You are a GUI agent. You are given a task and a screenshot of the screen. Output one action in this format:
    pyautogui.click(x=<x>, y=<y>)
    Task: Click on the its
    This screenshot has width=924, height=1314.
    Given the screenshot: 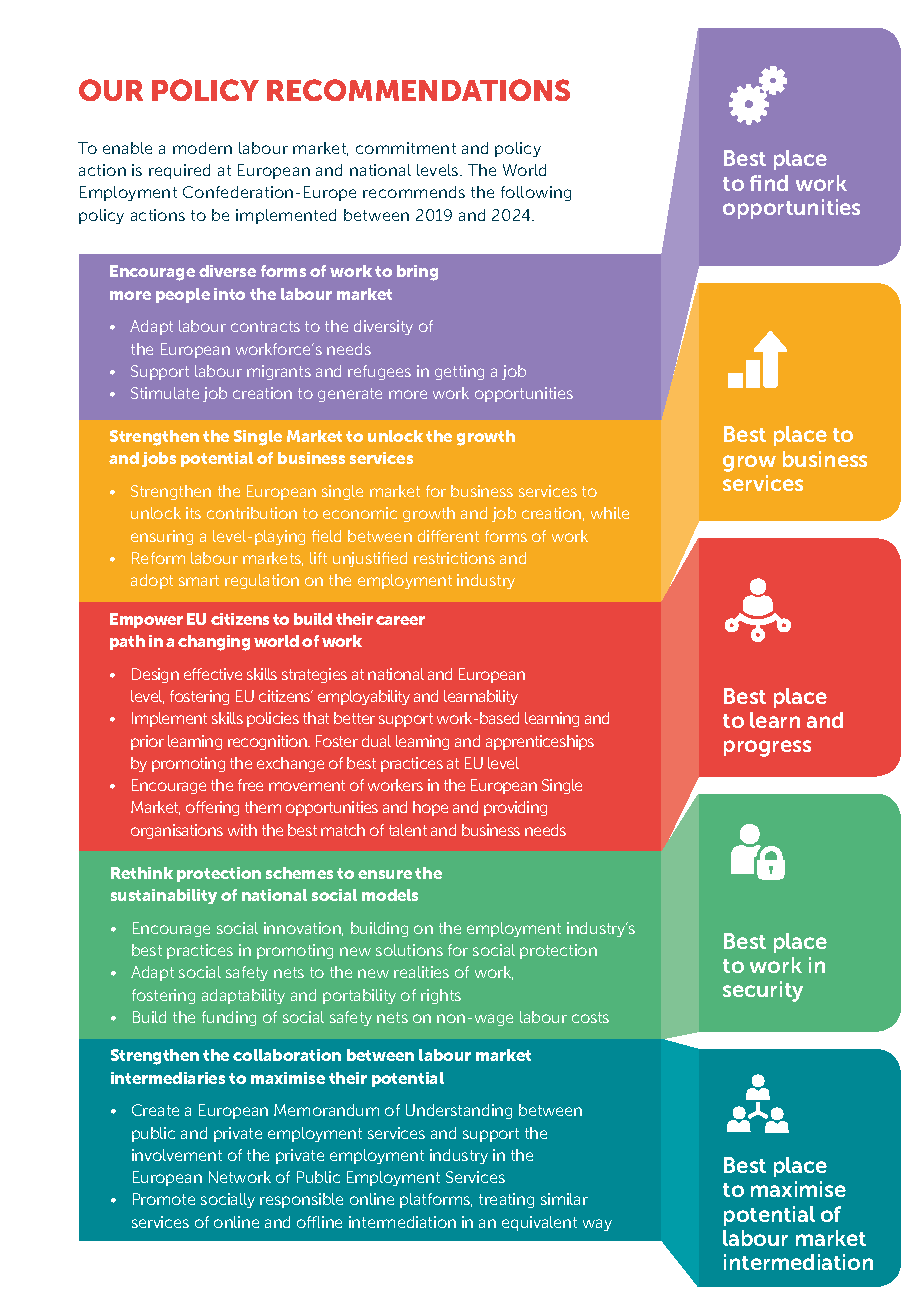 What is the action you would take?
    pyautogui.click(x=193, y=513)
